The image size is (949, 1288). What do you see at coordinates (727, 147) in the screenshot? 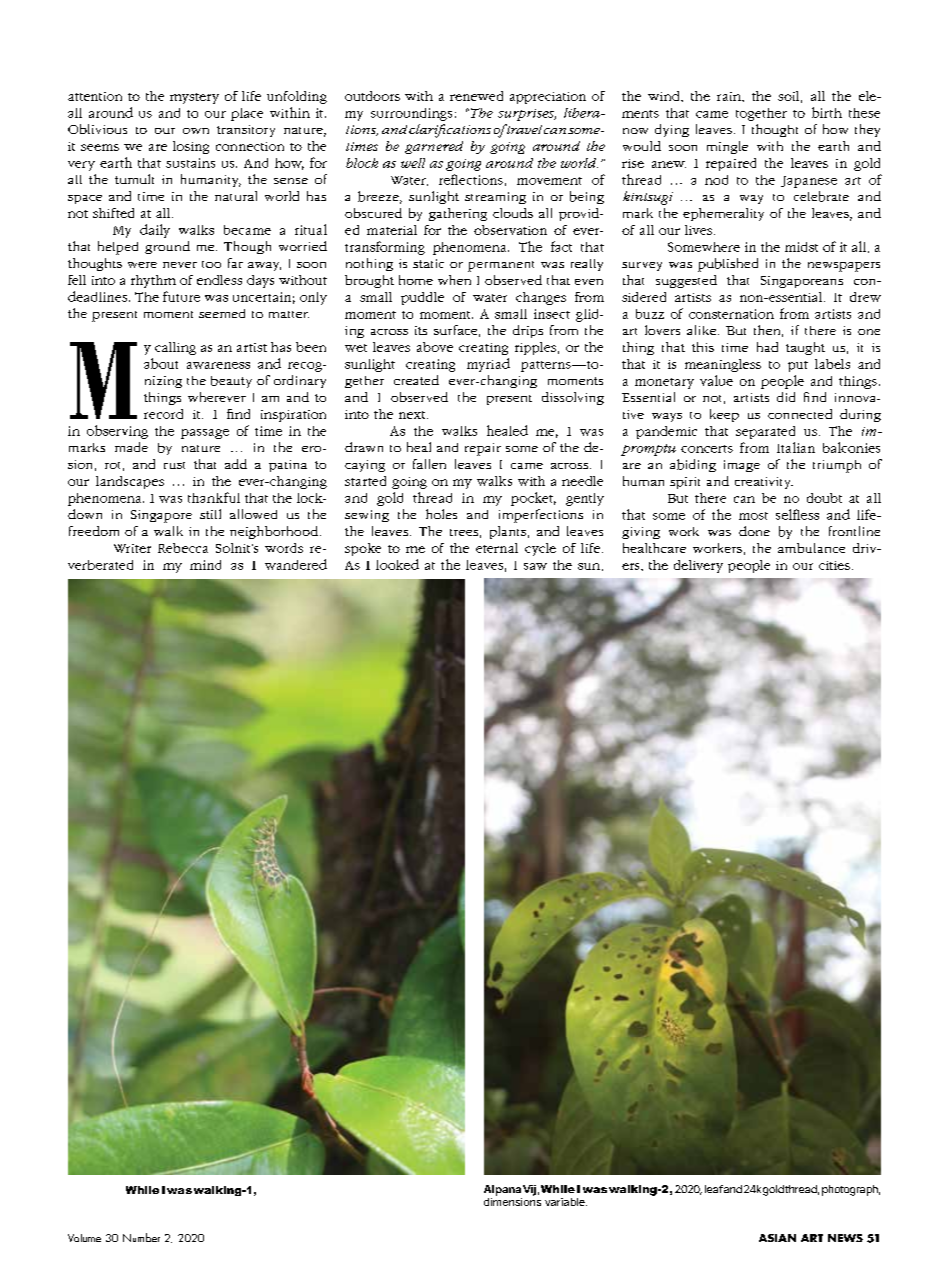
I see `mingle` at bounding box center [727, 147].
